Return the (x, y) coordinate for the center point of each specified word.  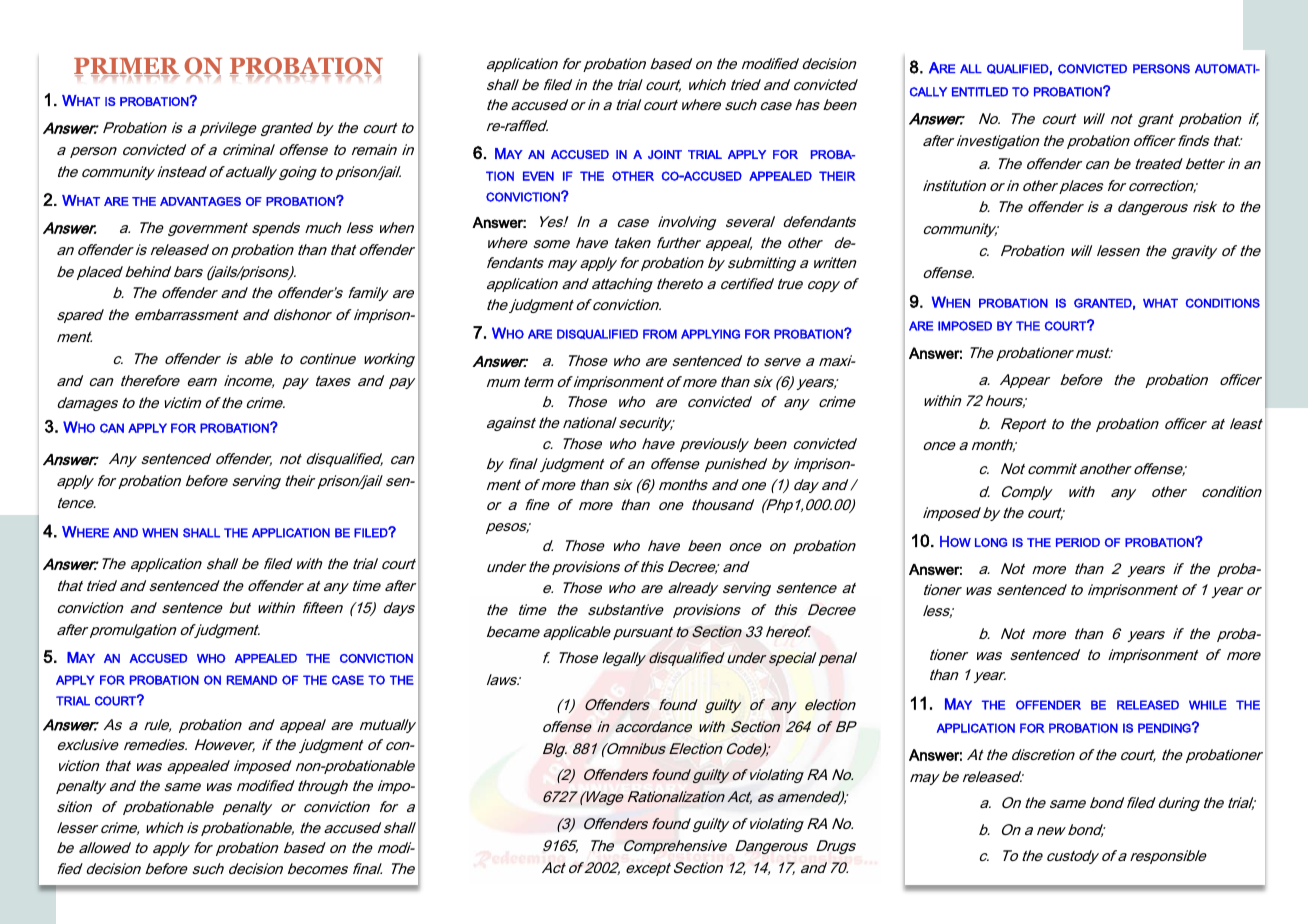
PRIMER (127, 67)
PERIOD (1078, 542)
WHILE (1208, 705)
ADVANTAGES (200, 201)
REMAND (252, 680)
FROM (660, 334)
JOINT (665, 154)
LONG (991, 542)
